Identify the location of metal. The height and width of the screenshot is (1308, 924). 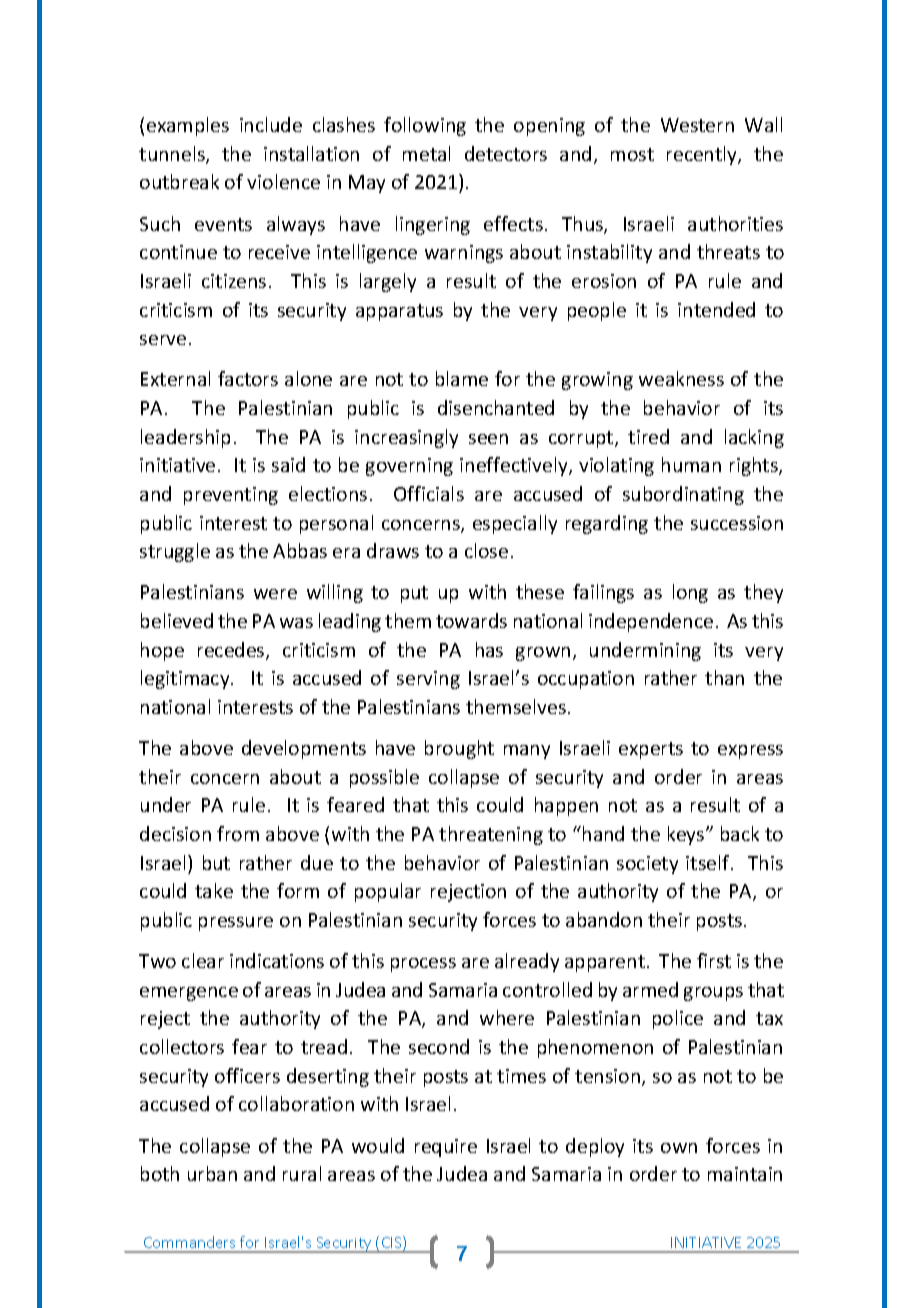
(426, 153).
